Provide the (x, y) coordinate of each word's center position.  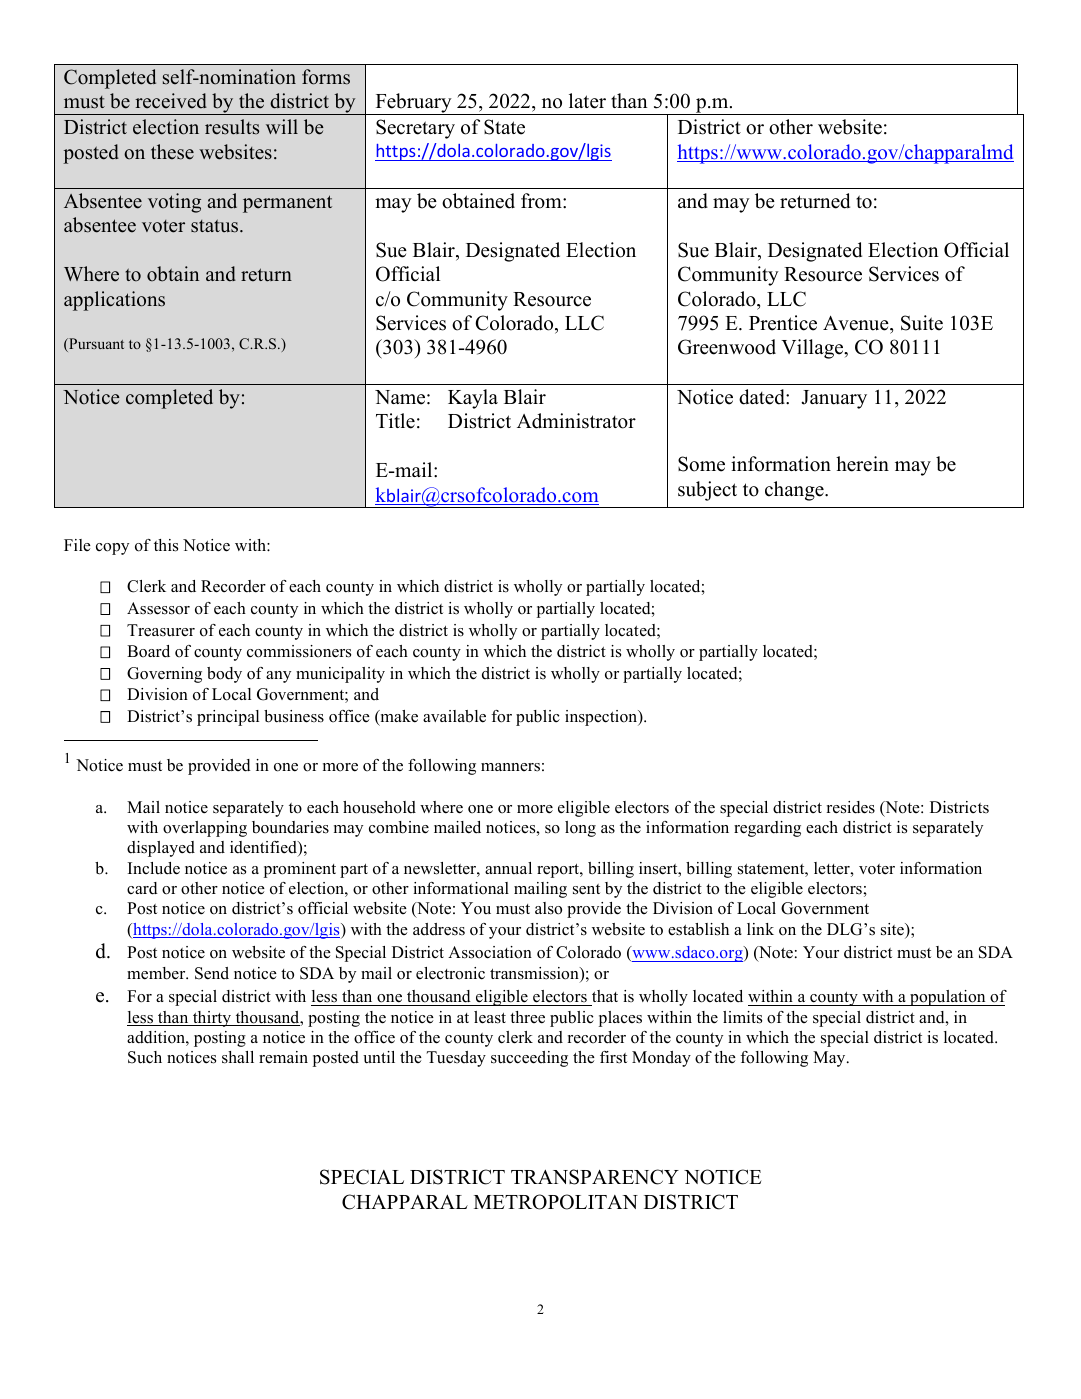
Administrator (576, 421)
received (171, 101)
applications (114, 301)
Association (490, 952)
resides (851, 807)
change (795, 491)
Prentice (783, 323)
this (166, 545)
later (587, 101)
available (454, 716)
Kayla (473, 399)
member (157, 973)
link (760, 929)
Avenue (857, 323)
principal (228, 718)
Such (145, 1057)
